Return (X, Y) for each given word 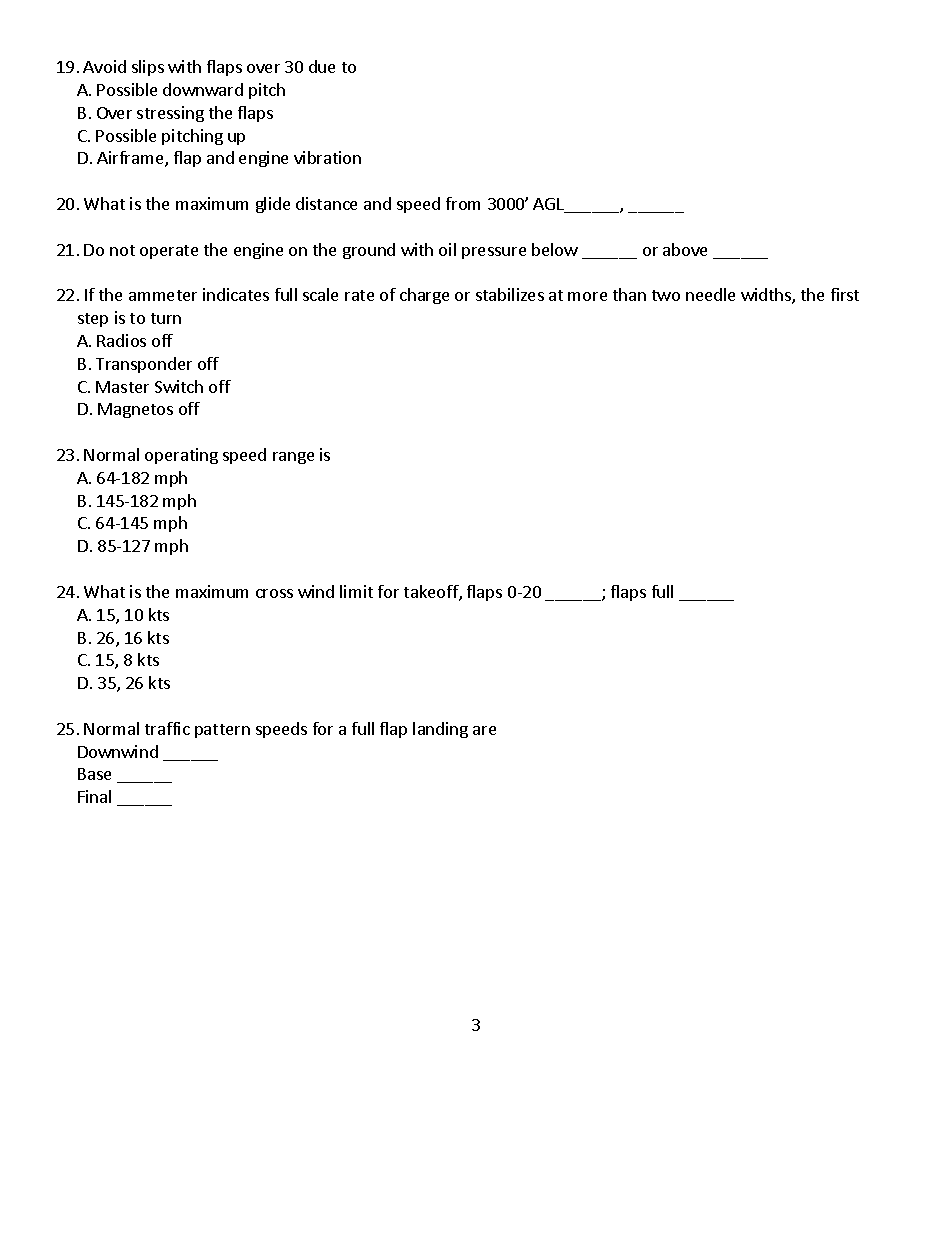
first (845, 294)
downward (203, 89)
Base (94, 774)
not (122, 250)
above (685, 249)
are (484, 730)
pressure (494, 253)
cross (274, 593)
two (666, 295)
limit (356, 591)
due (322, 66)
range (293, 458)
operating (181, 456)
